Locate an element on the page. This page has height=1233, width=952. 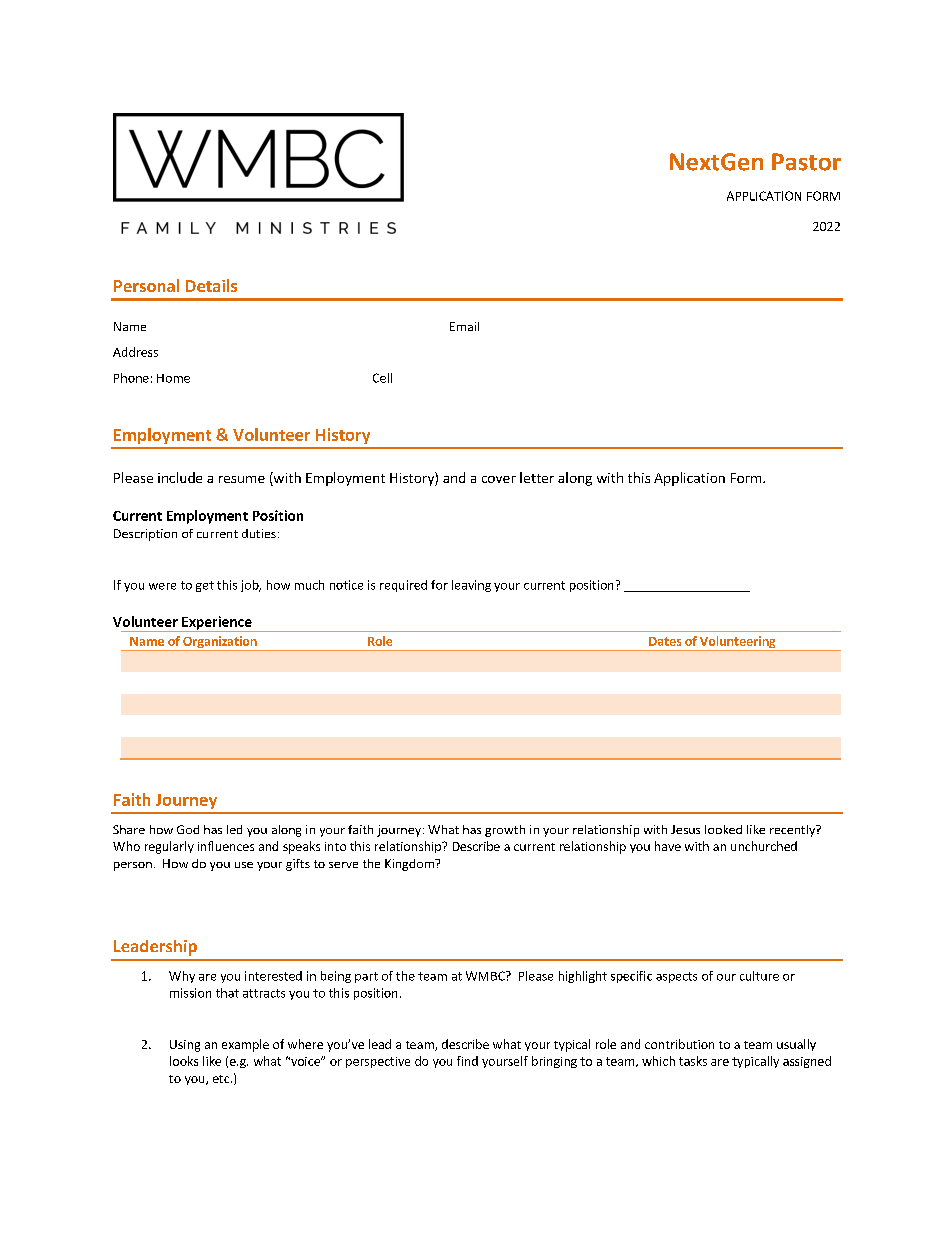
growth is located at coordinates (505, 831).
